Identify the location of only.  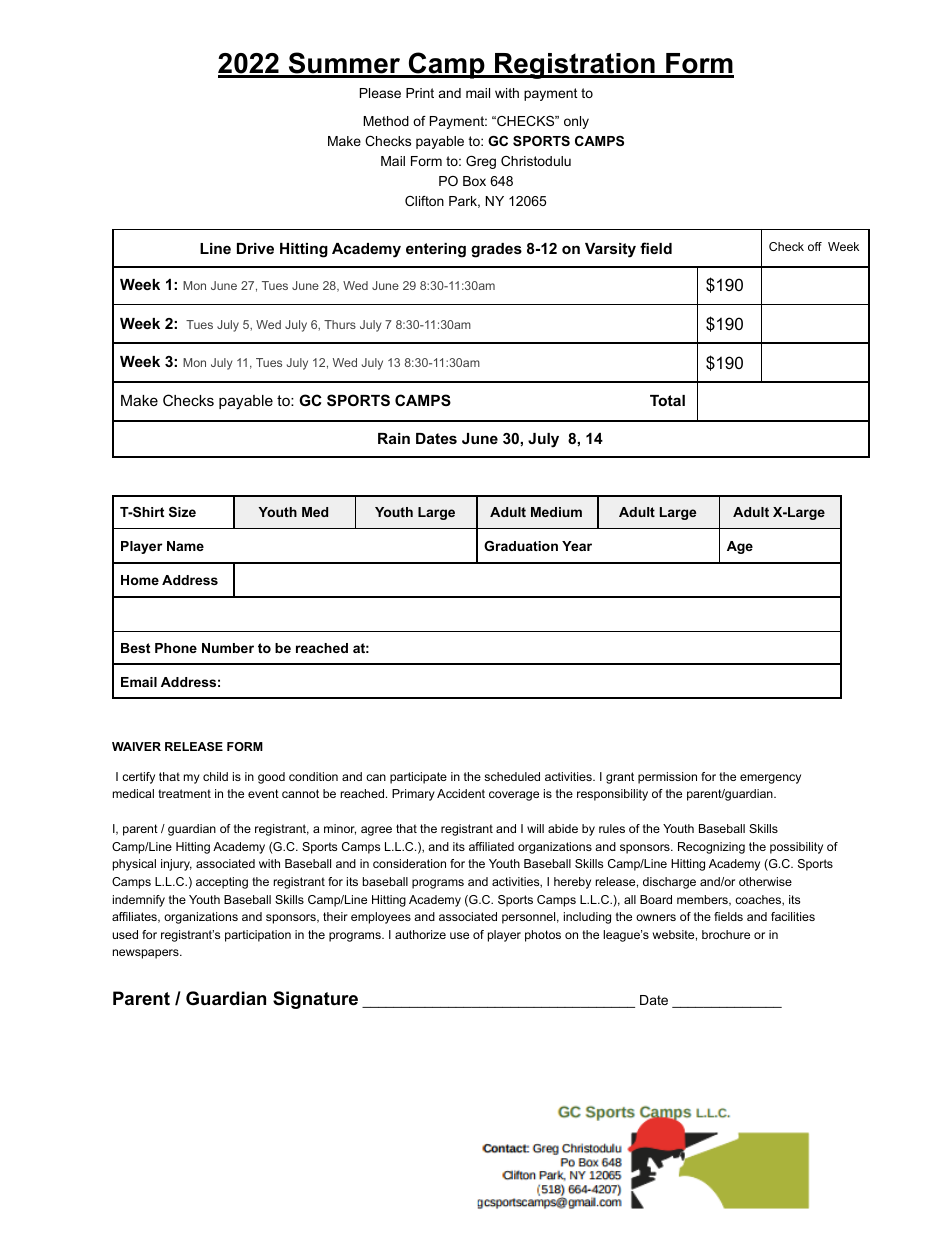
(576, 122).
